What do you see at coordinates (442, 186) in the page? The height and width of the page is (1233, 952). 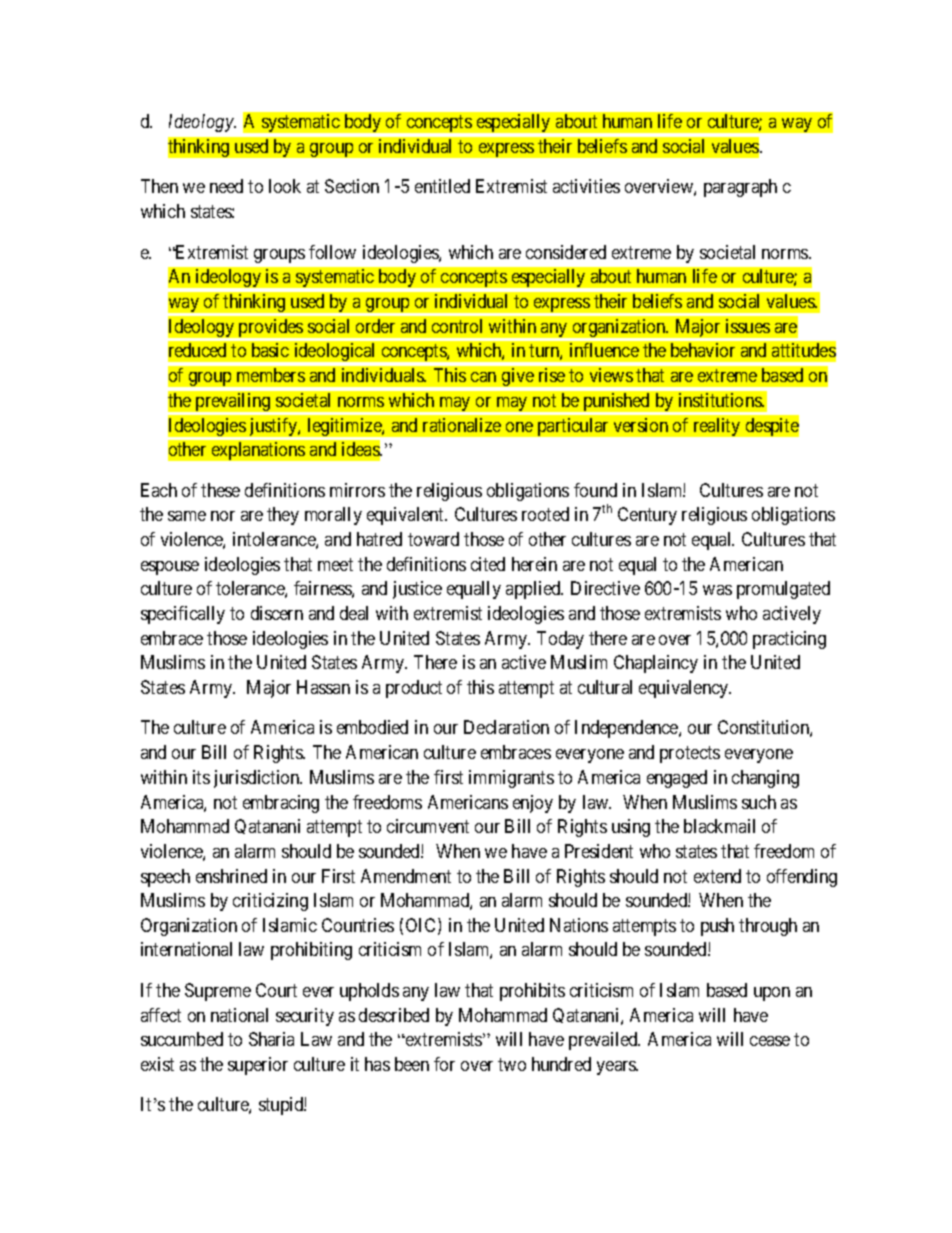 I see `entitled` at bounding box center [442, 186].
